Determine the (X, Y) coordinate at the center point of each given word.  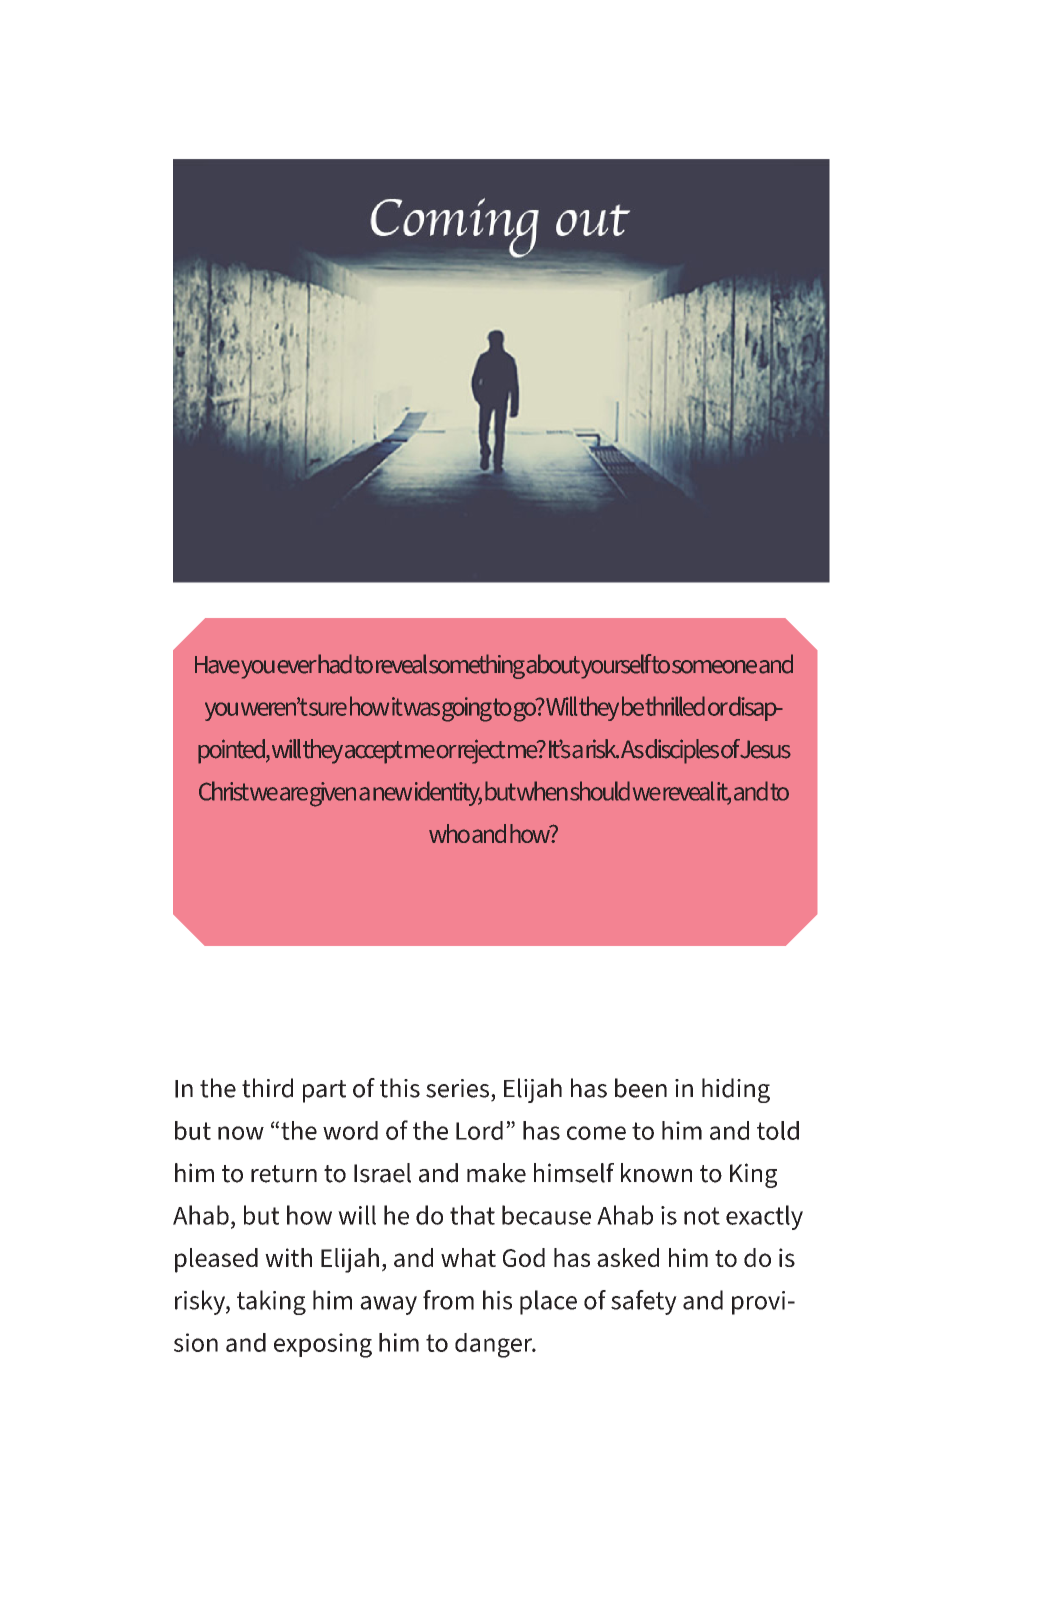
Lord (479, 1130)
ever (297, 667)
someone (714, 667)
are (294, 794)
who (449, 833)
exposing (323, 1345)
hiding (736, 1090)
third (267, 1088)
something (477, 666)
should (600, 791)
